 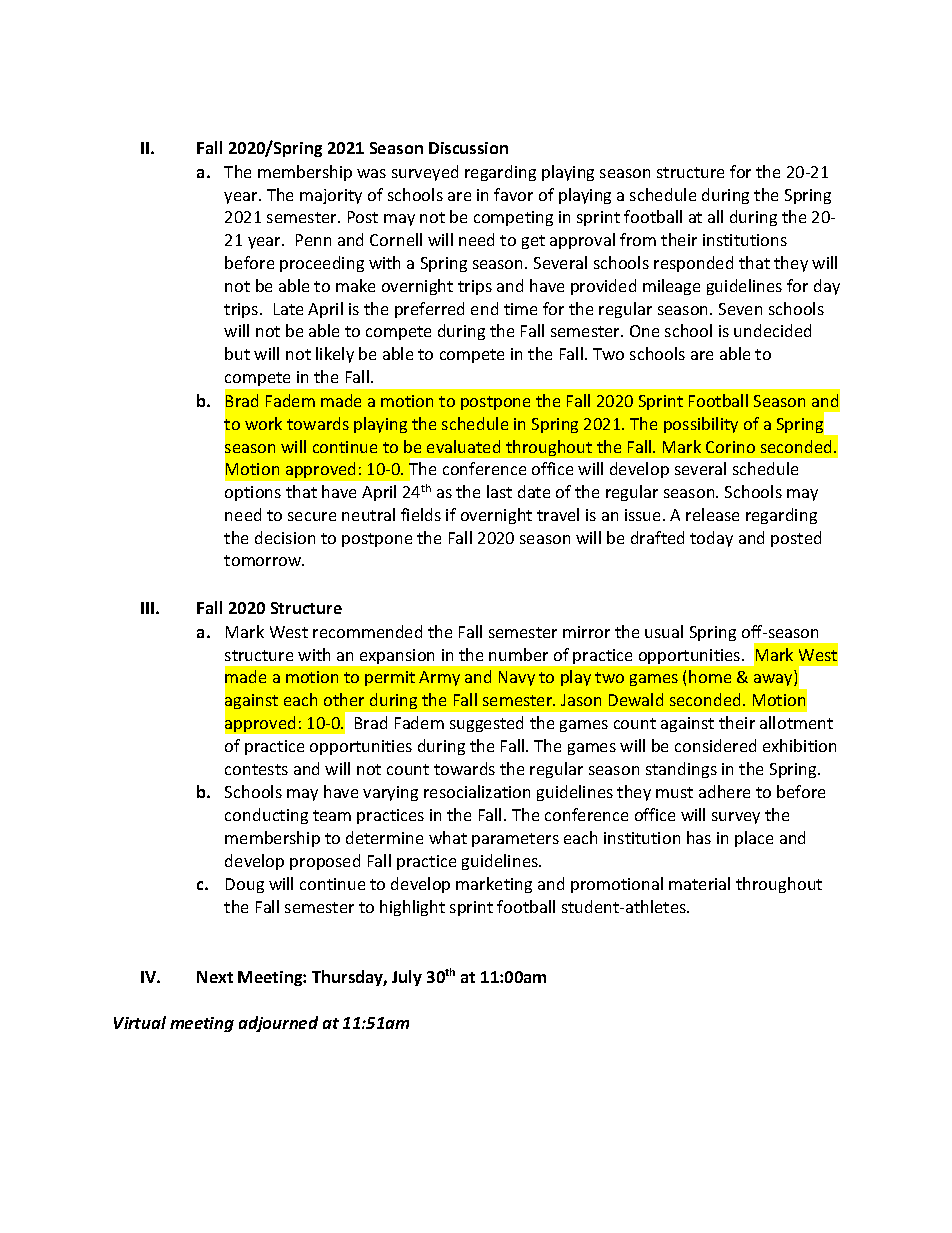 What do you see at coordinates (711, 539) in the document?
I see `today` at bounding box center [711, 539].
